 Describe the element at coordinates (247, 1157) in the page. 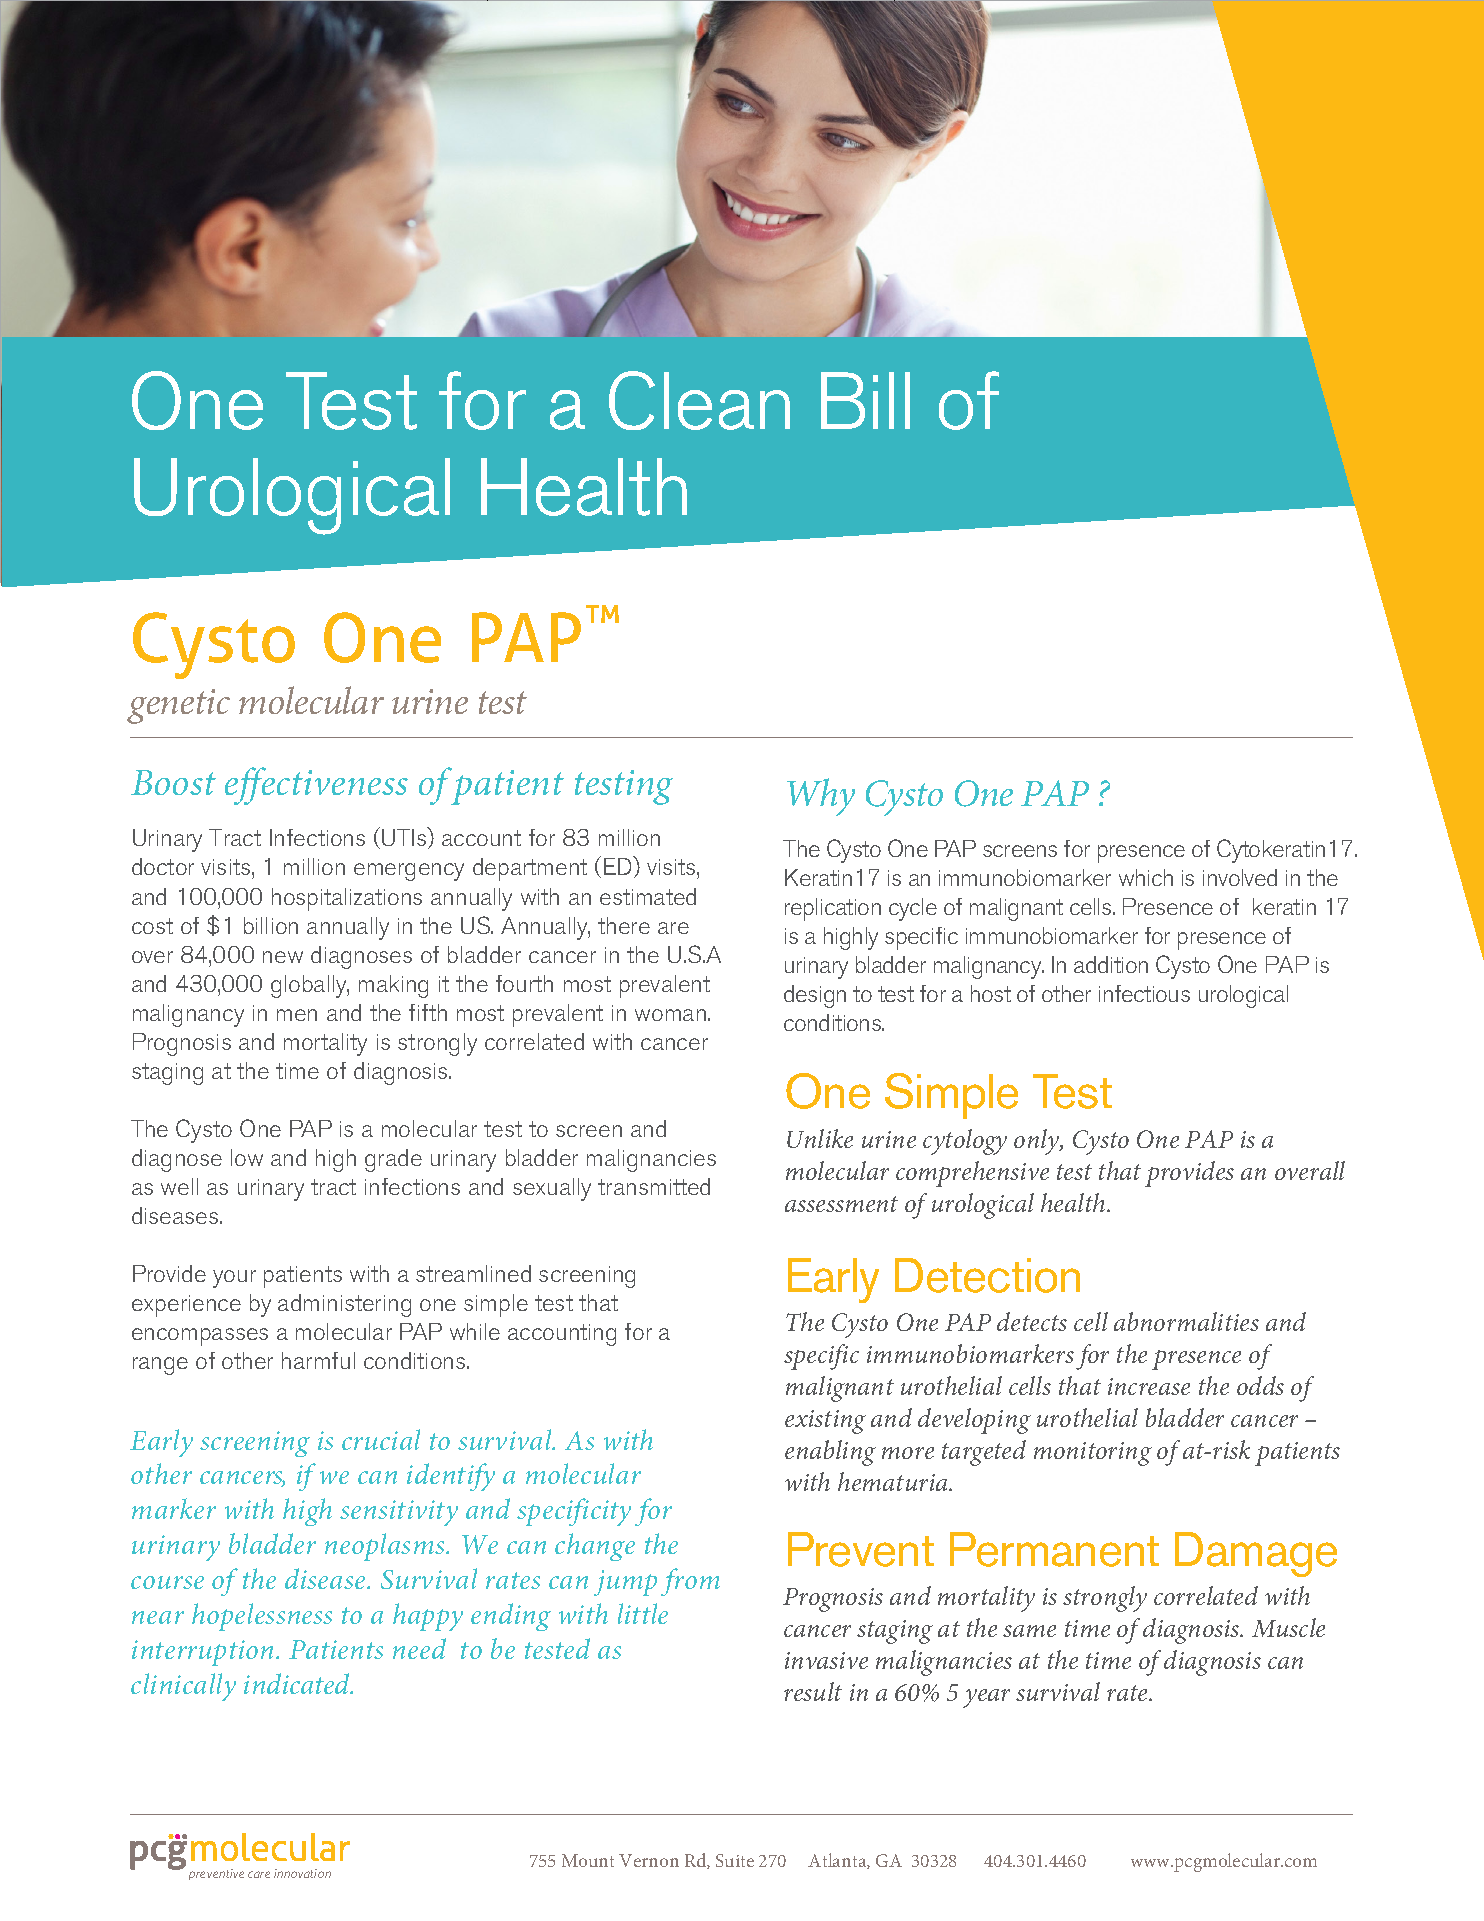

I see `low` at that location.
